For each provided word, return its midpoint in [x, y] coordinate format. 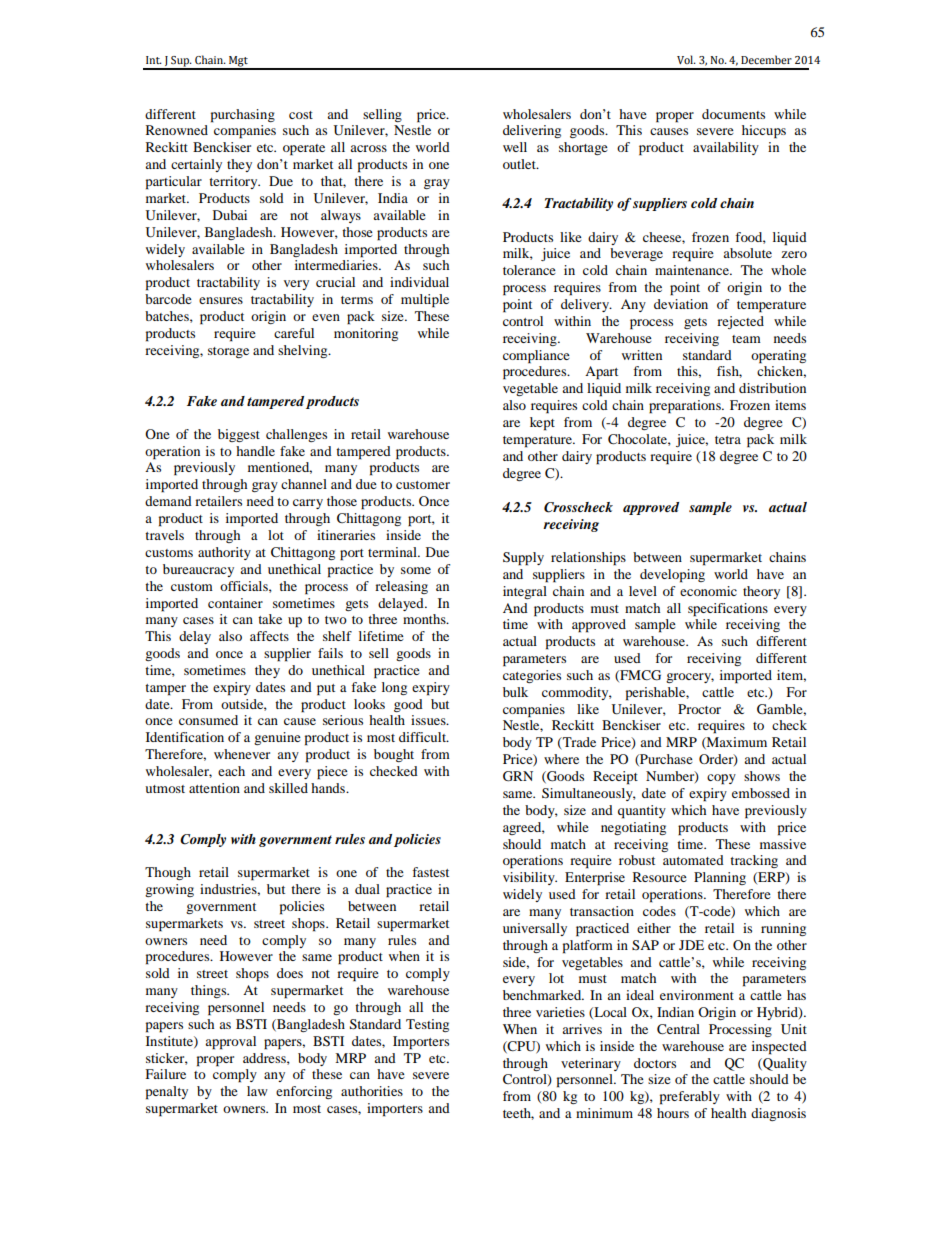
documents [733, 114]
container [235, 603]
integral [525, 592]
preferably [690, 1098]
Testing [427, 1025]
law [257, 1091]
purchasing [243, 116]
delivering [532, 131]
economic [708, 591]
